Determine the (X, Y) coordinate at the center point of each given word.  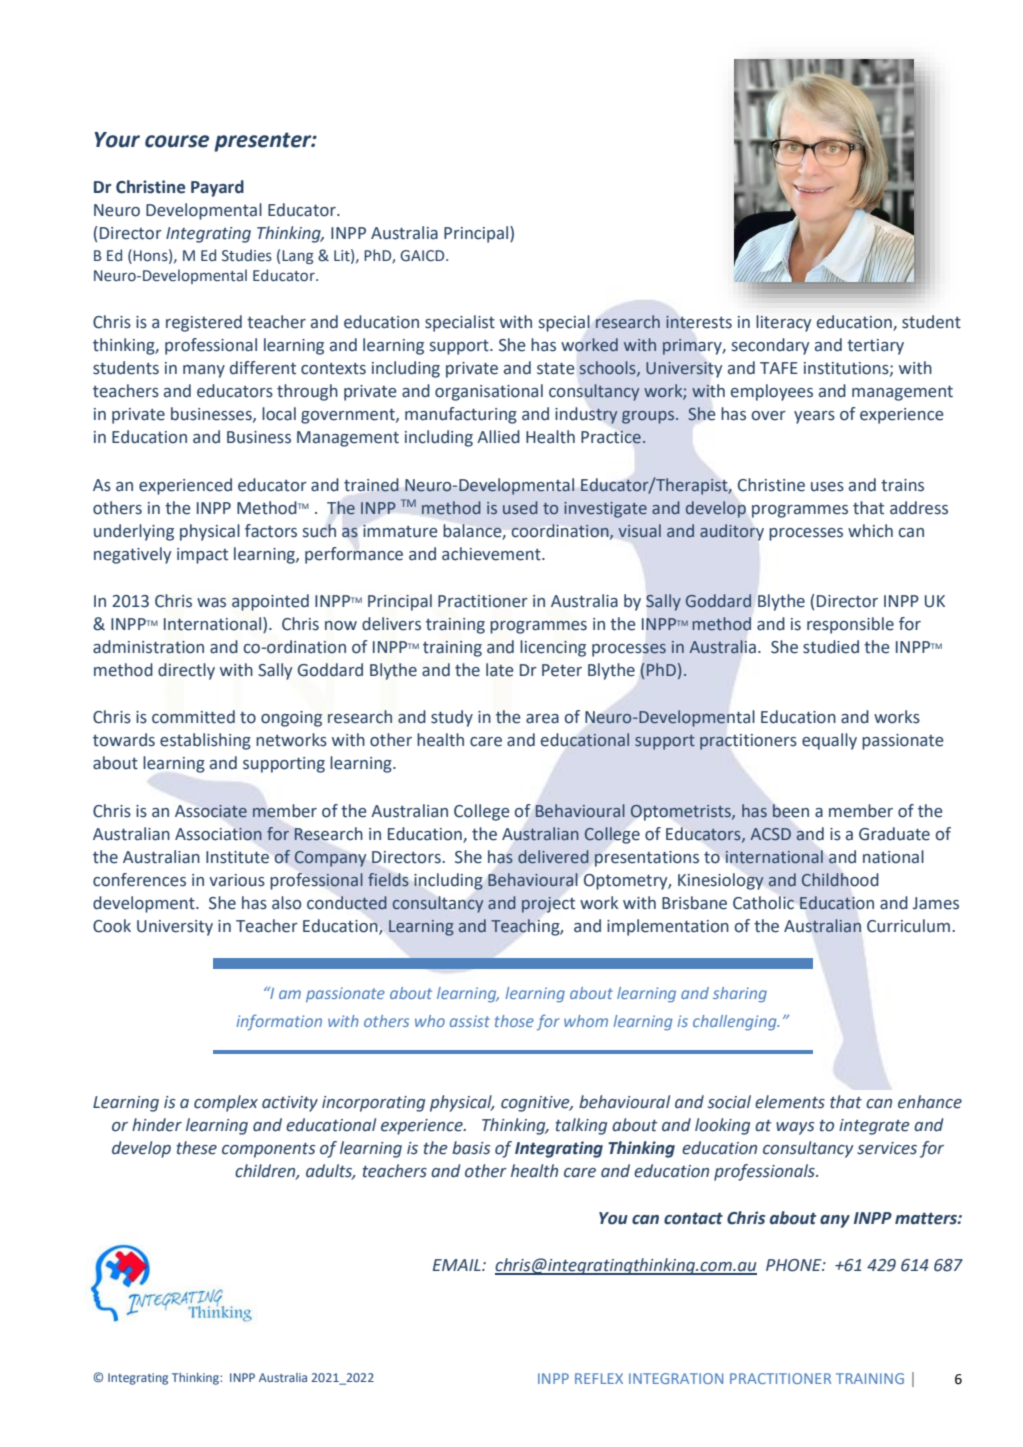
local (279, 414)
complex (226, 1103)
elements (790, 1102)
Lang (298, 257)
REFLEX (599, 1378)
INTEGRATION (676, 1378)
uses (827, 487)
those (514, 1021)
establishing (205, 741)
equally (829, 741)
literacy (783, 323)
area (542, 719)
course (177, 141)
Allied (498, 437)
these (197, 1148)
